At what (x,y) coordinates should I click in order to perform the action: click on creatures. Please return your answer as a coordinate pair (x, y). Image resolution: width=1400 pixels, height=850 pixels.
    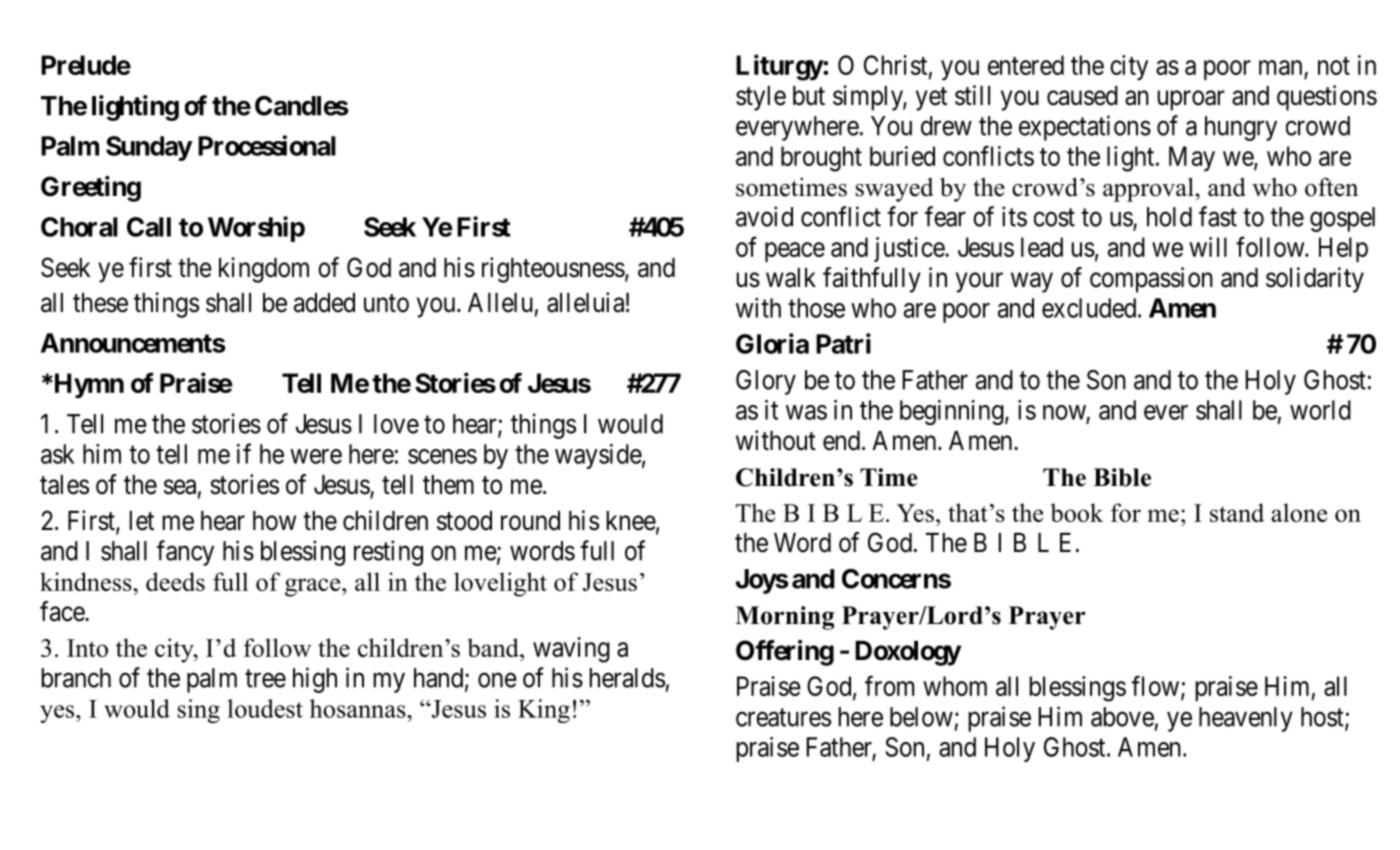
    Looking at the image, I should click on (783, 717).
